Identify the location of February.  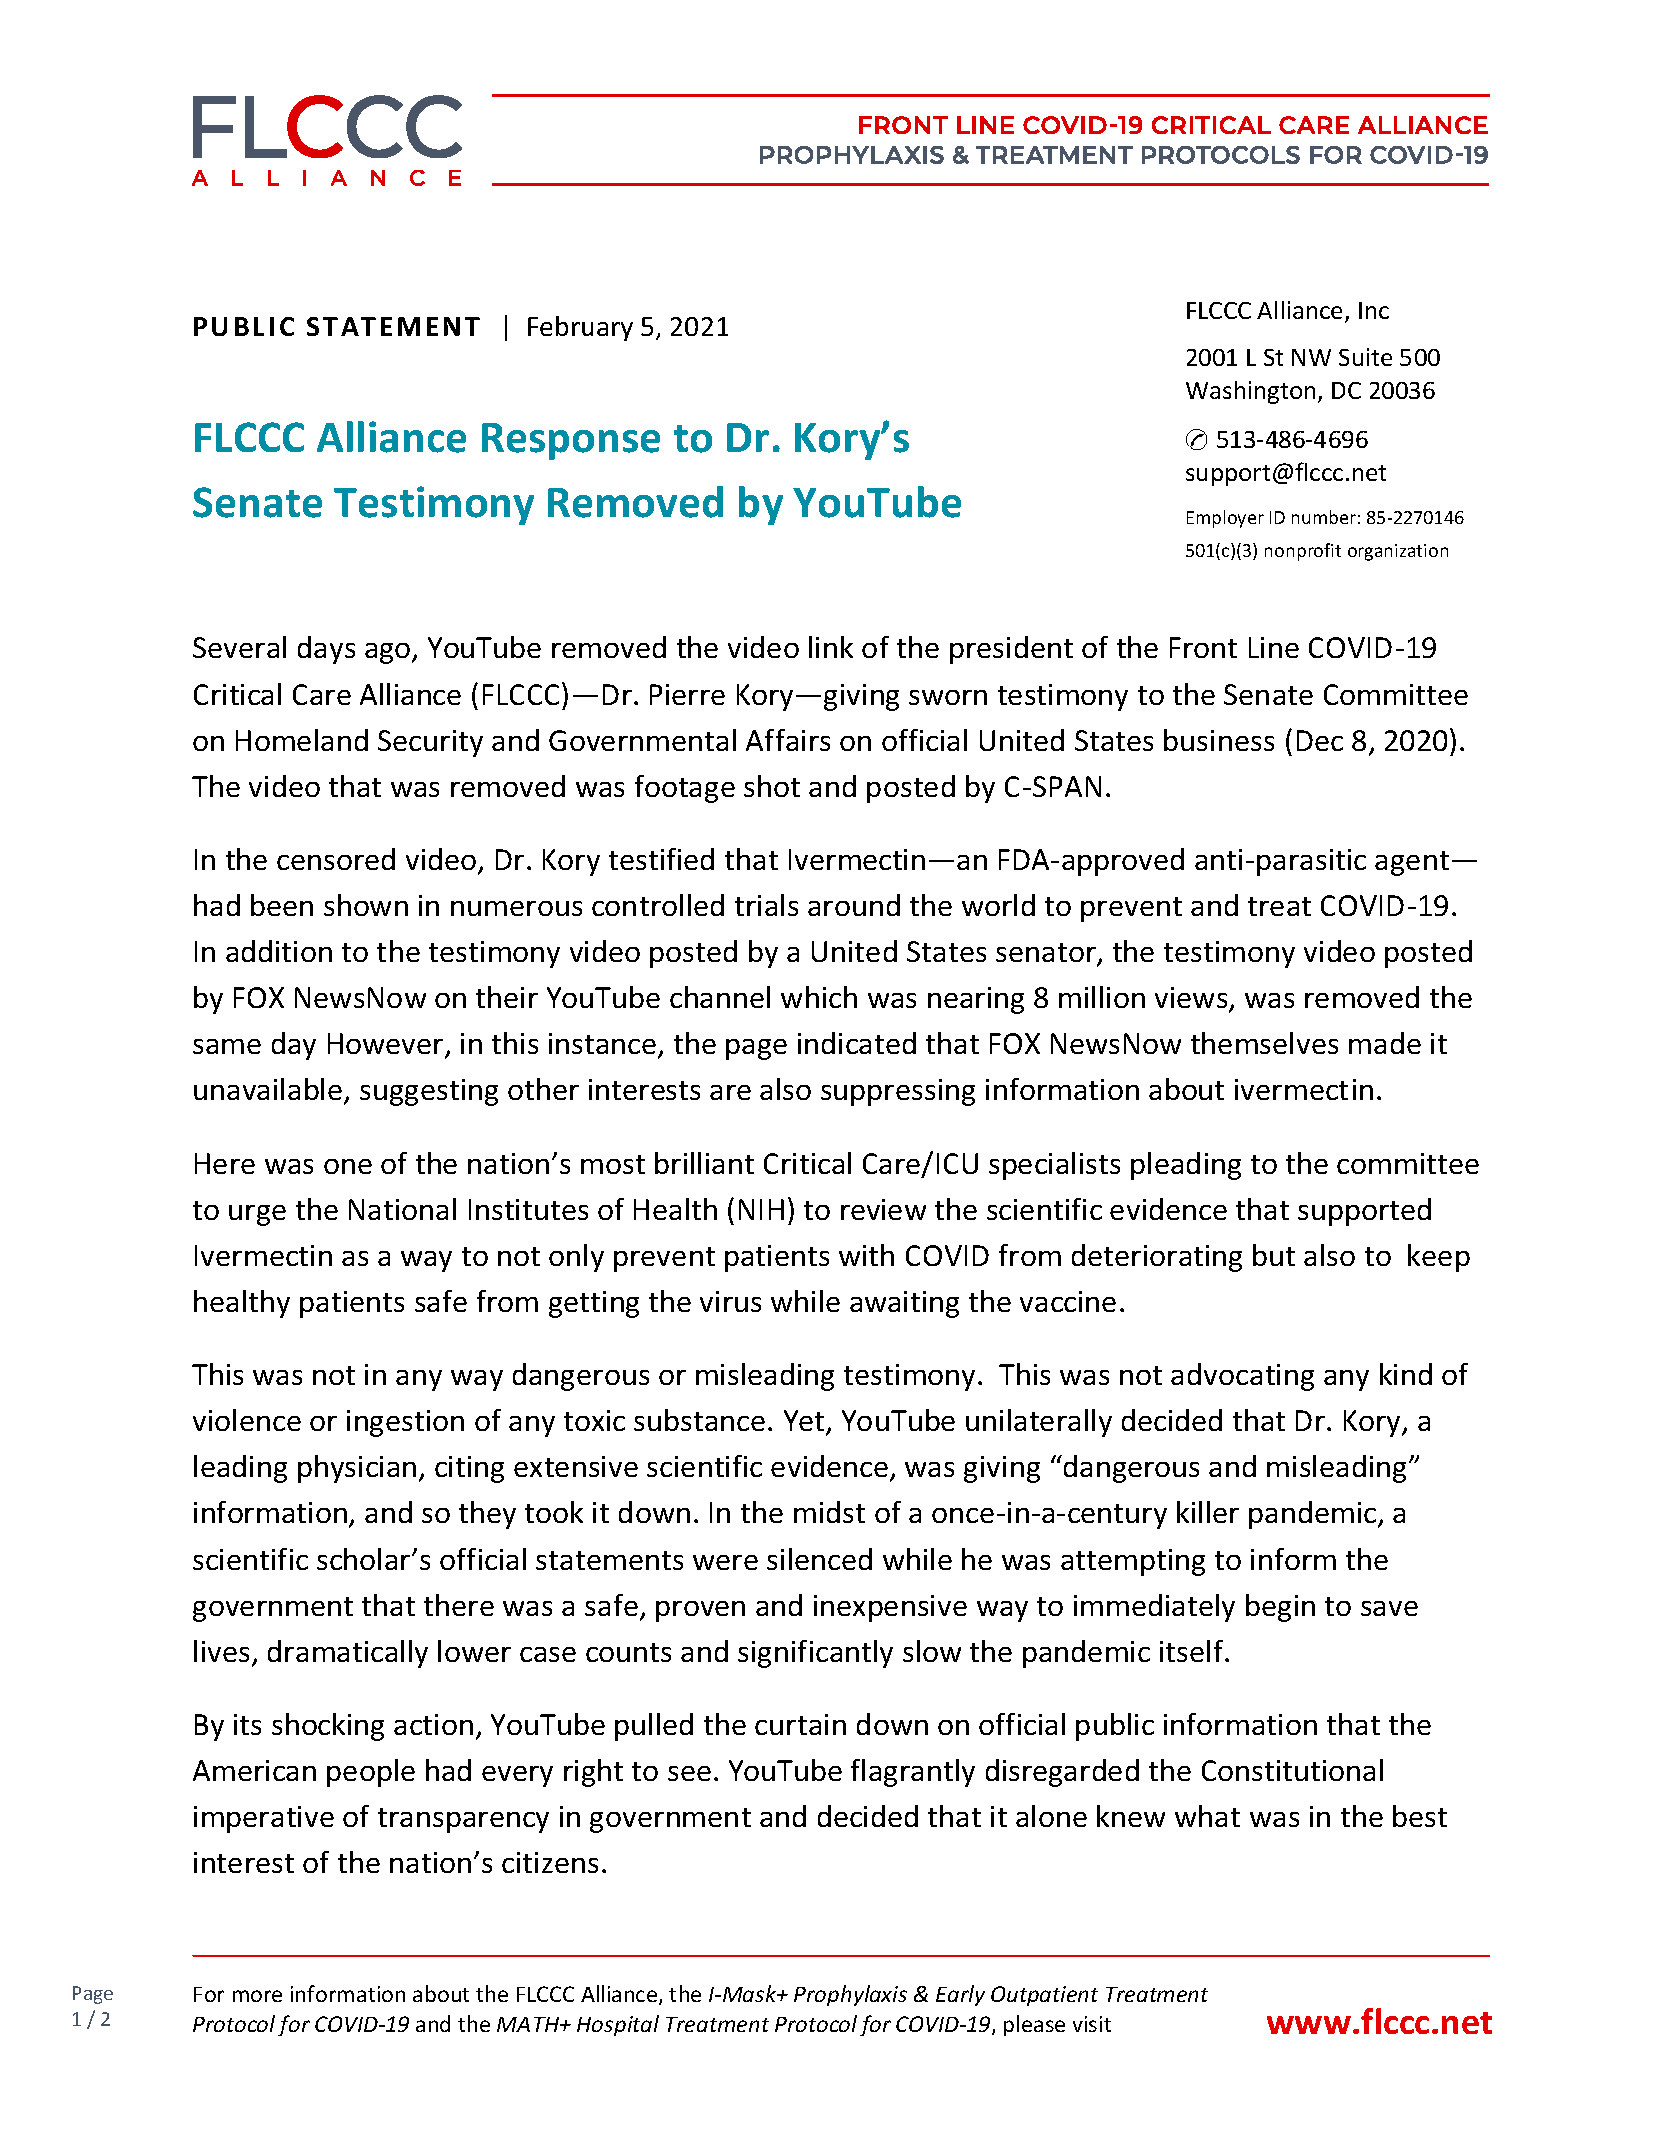
(580, 328).
